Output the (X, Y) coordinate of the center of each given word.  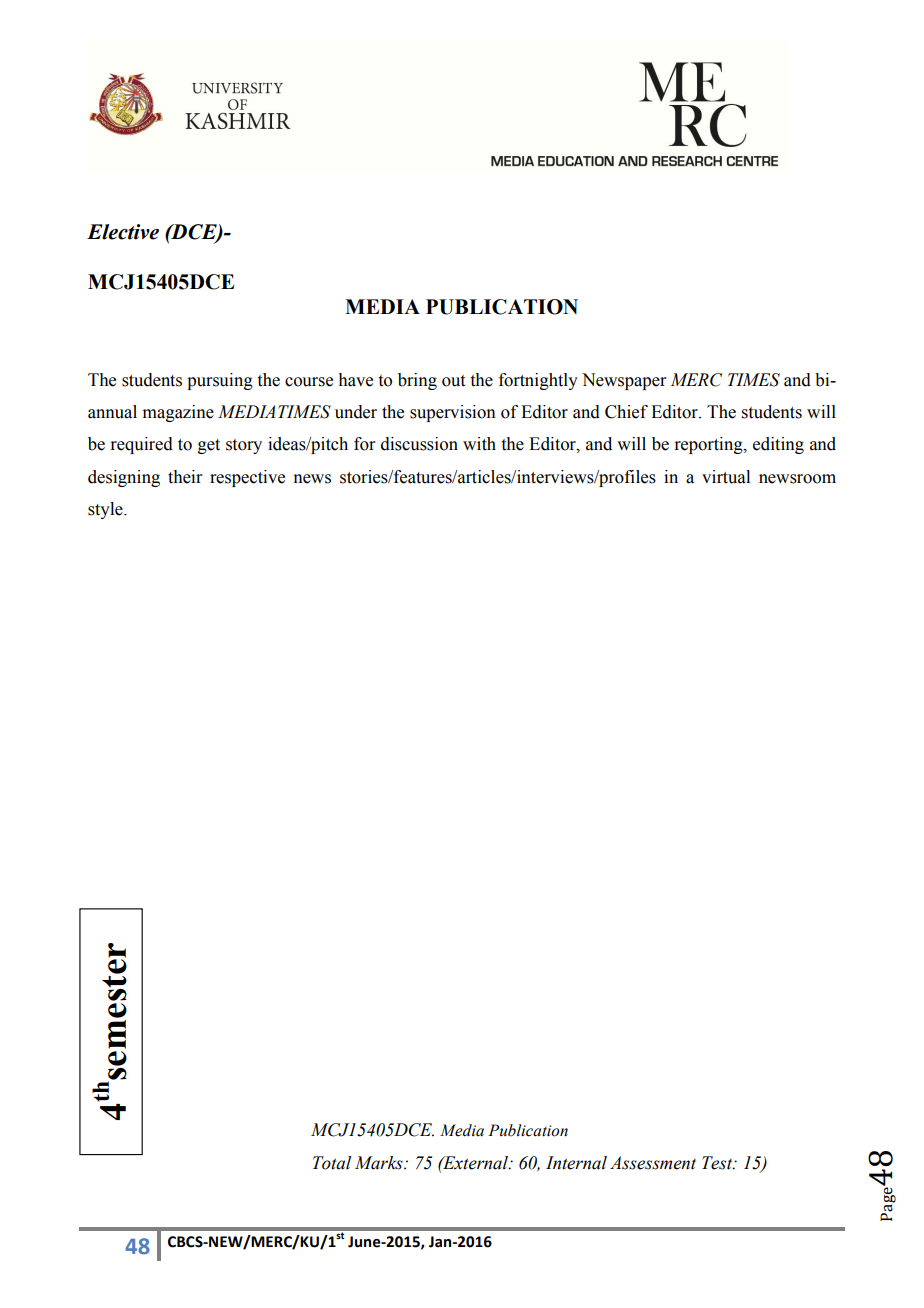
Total (332, 1163)
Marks (380, 1163)
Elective (123, 232)
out (453, 381)
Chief (626, 412)
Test (718, 1163)
